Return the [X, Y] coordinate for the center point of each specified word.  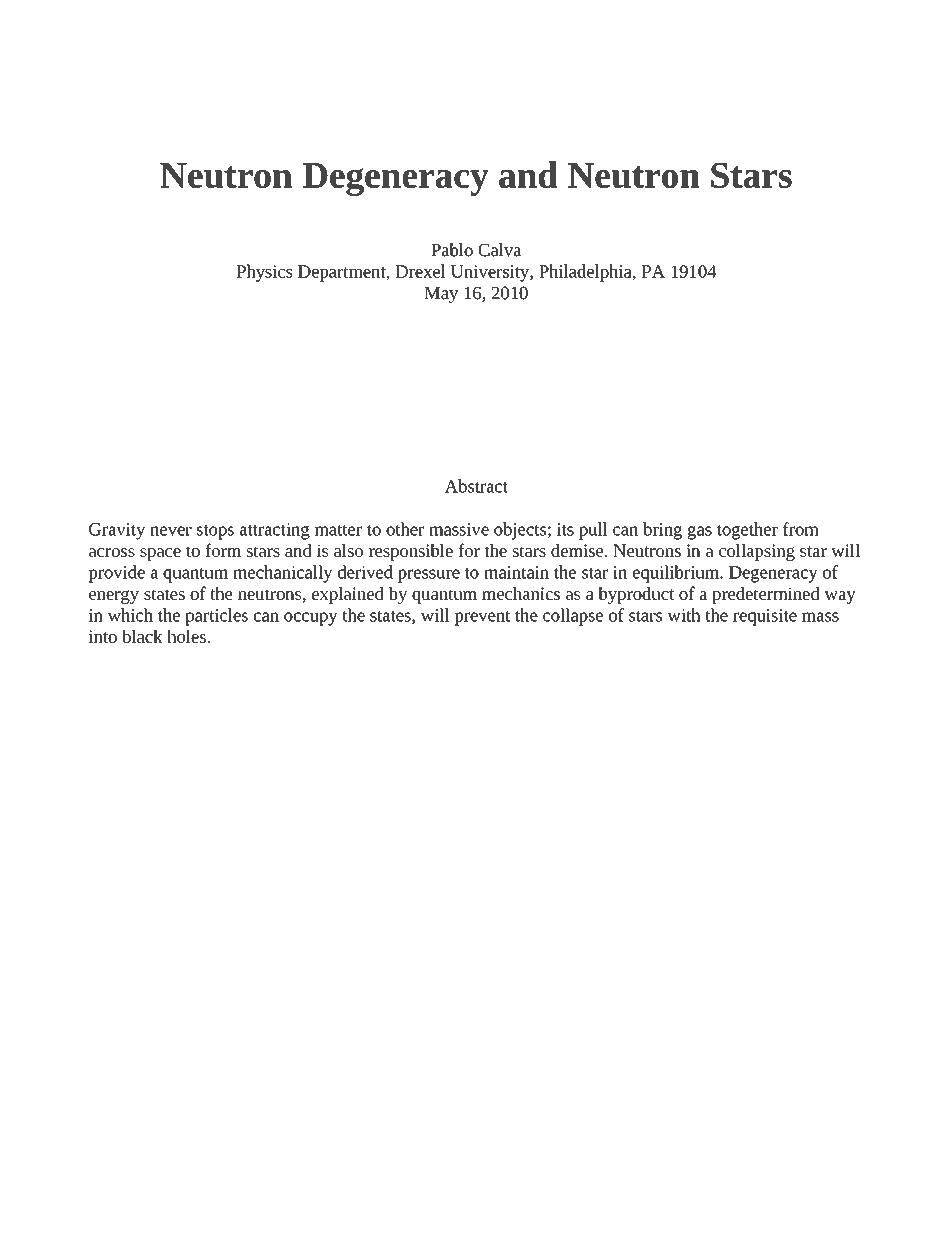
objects [521, 531]
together [747, 531]
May [441, 295]
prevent [482, 618]
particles [216, 617]
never [171, 531]
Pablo [452, 250]
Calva [500, 250]
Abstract [476, 486]
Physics [264, 273]
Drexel [420, 271]
